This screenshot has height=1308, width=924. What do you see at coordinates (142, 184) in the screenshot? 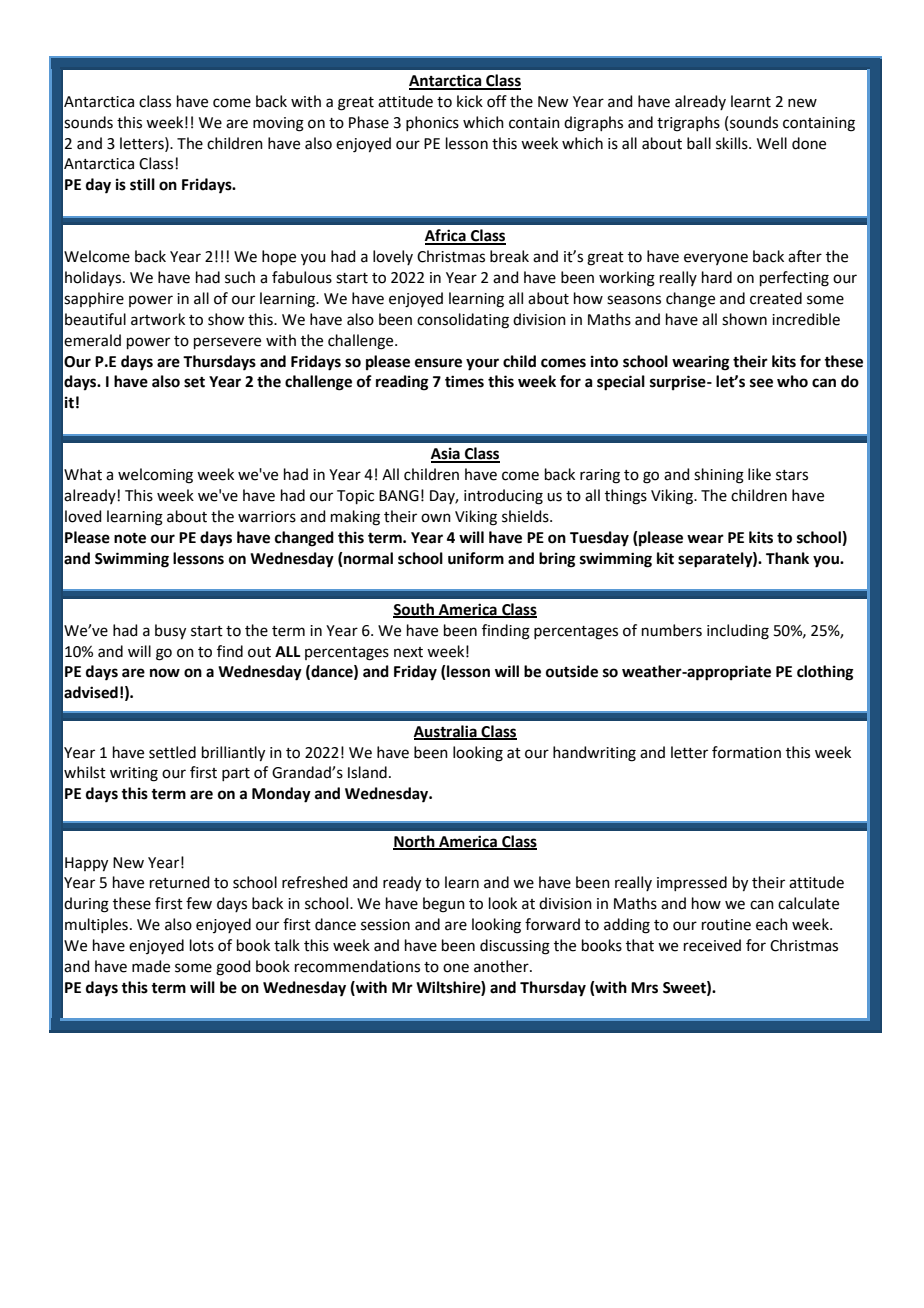
I see `still` at bounding box center [142, 184].
